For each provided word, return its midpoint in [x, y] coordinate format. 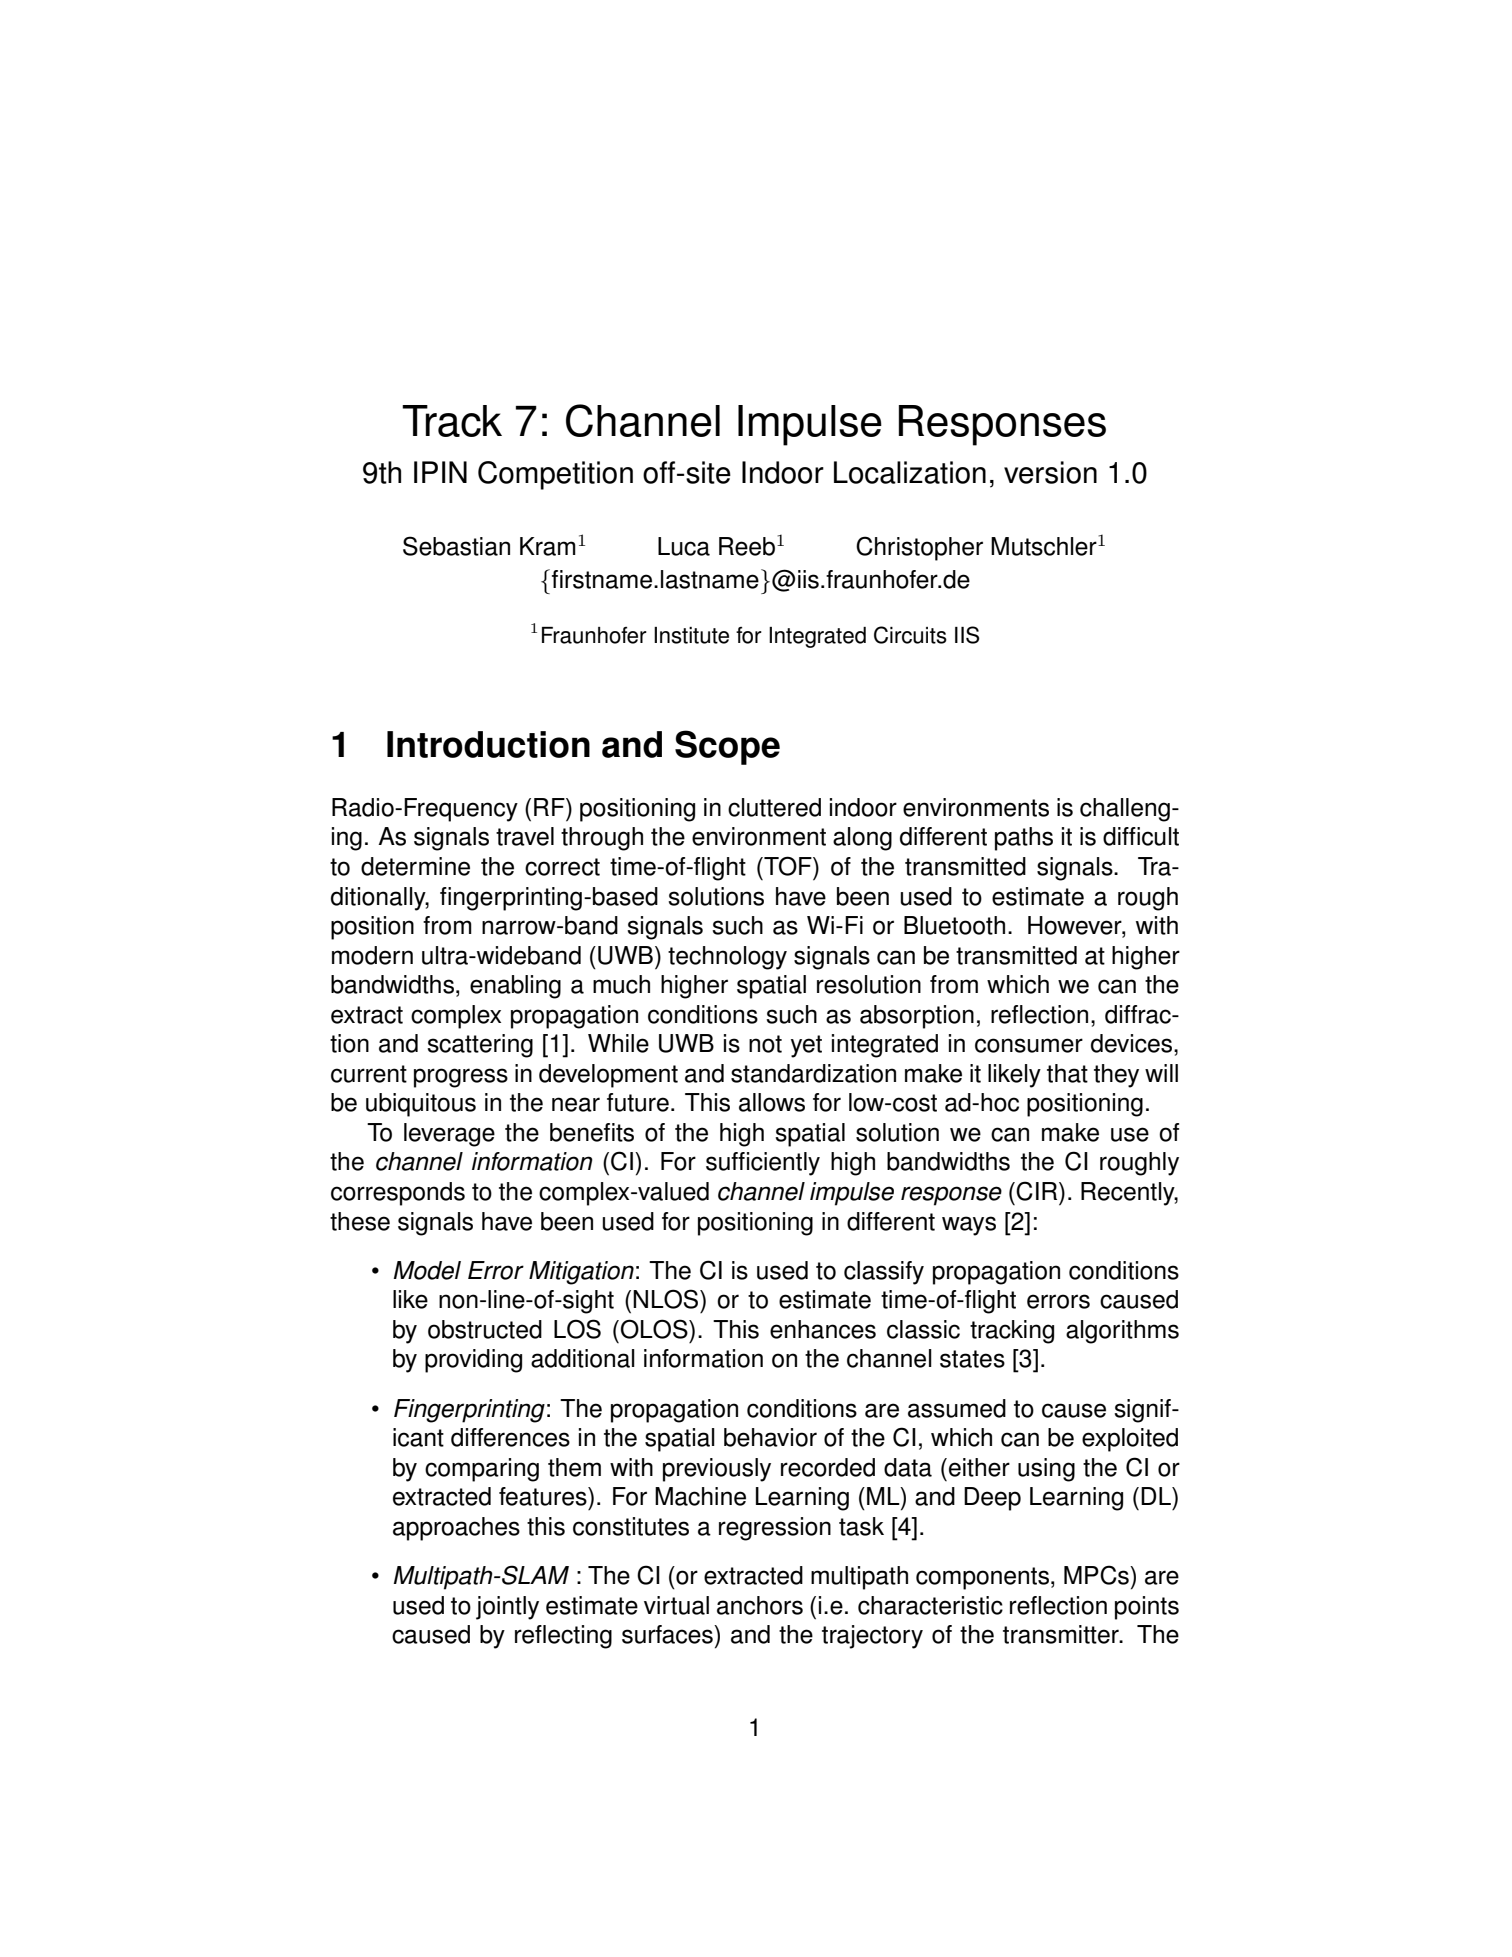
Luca [684, 546]
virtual [676, 1605]
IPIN [440, 472]
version [1050, 472]
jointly [507, 1608]
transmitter [1062, 1634]
